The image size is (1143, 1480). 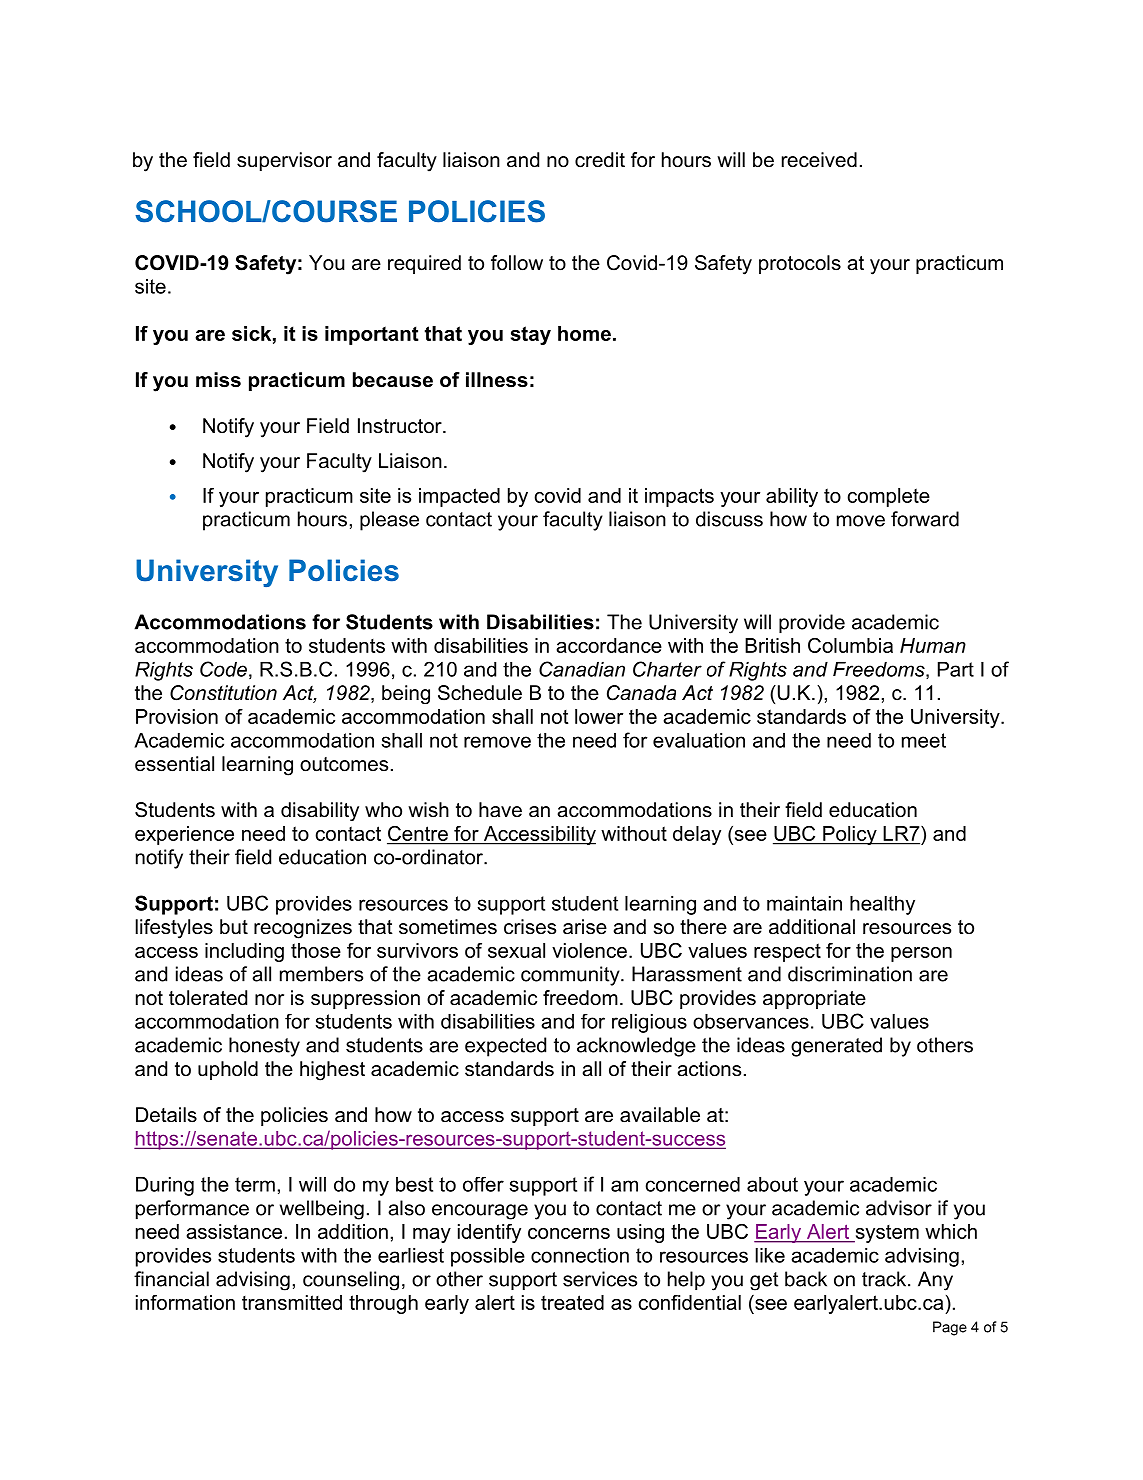 I want to click on meet, so click(x=924, y=740).
